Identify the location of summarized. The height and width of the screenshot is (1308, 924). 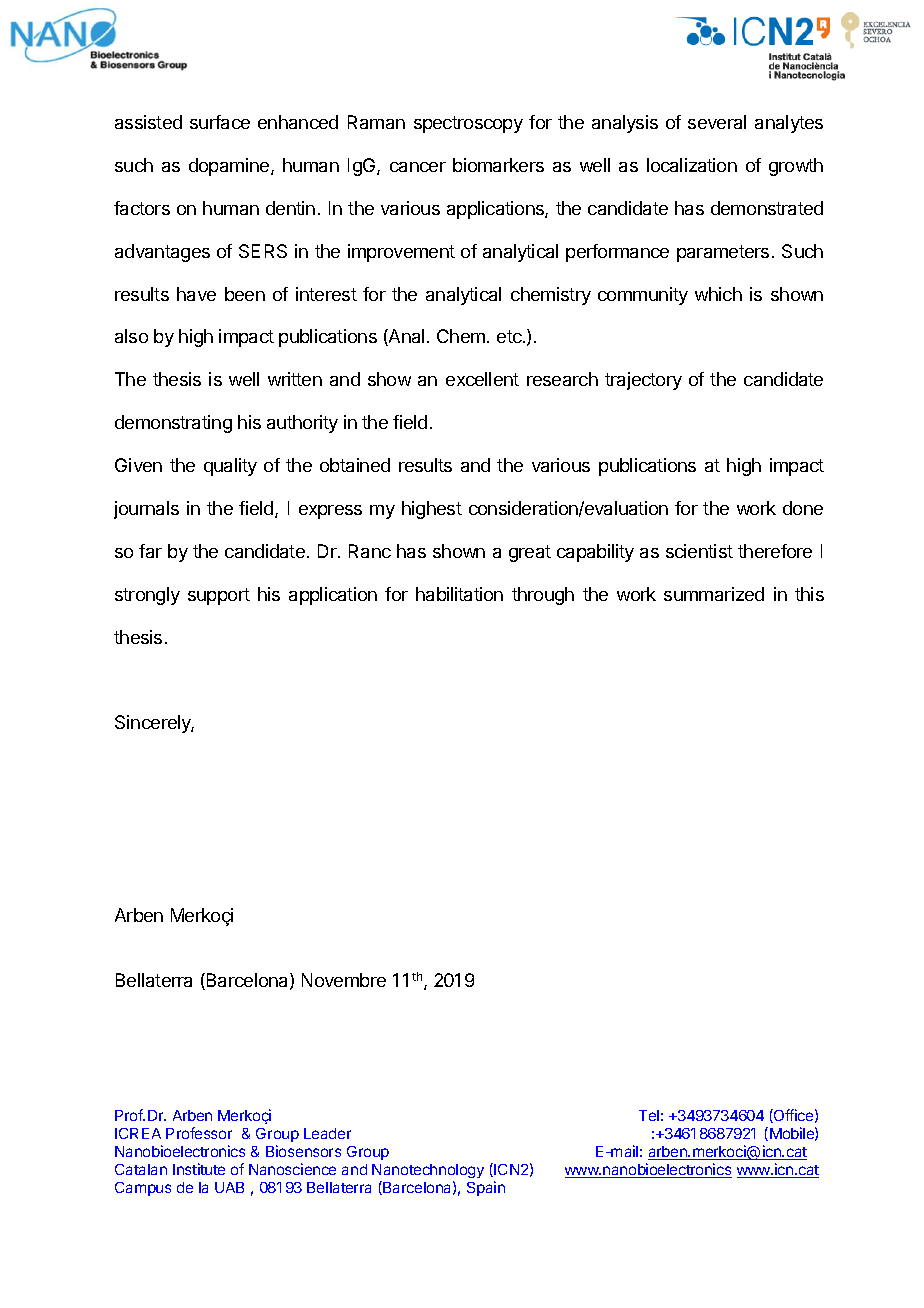
(714, 594).
